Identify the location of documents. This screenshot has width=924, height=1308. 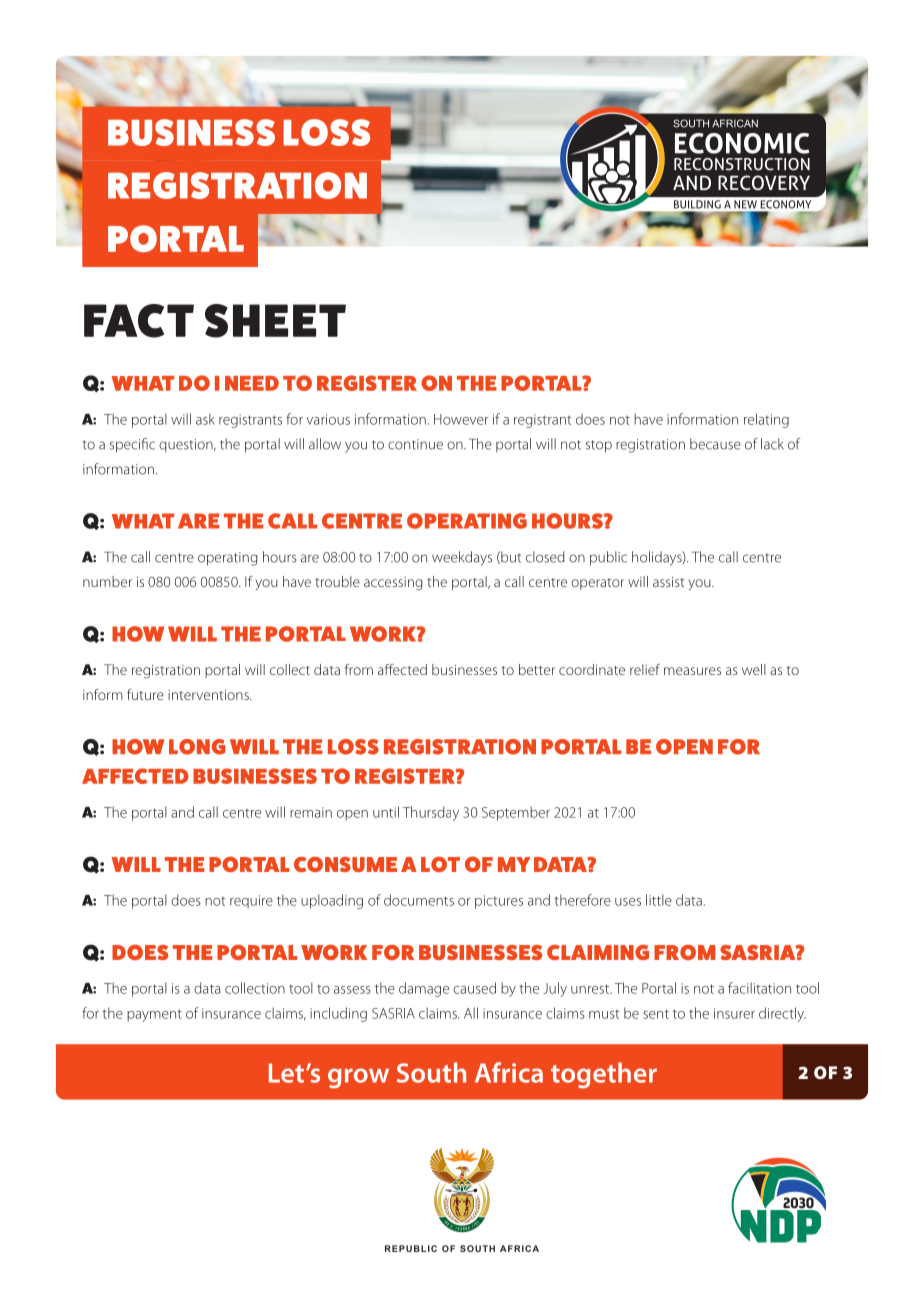
(419, 900).
